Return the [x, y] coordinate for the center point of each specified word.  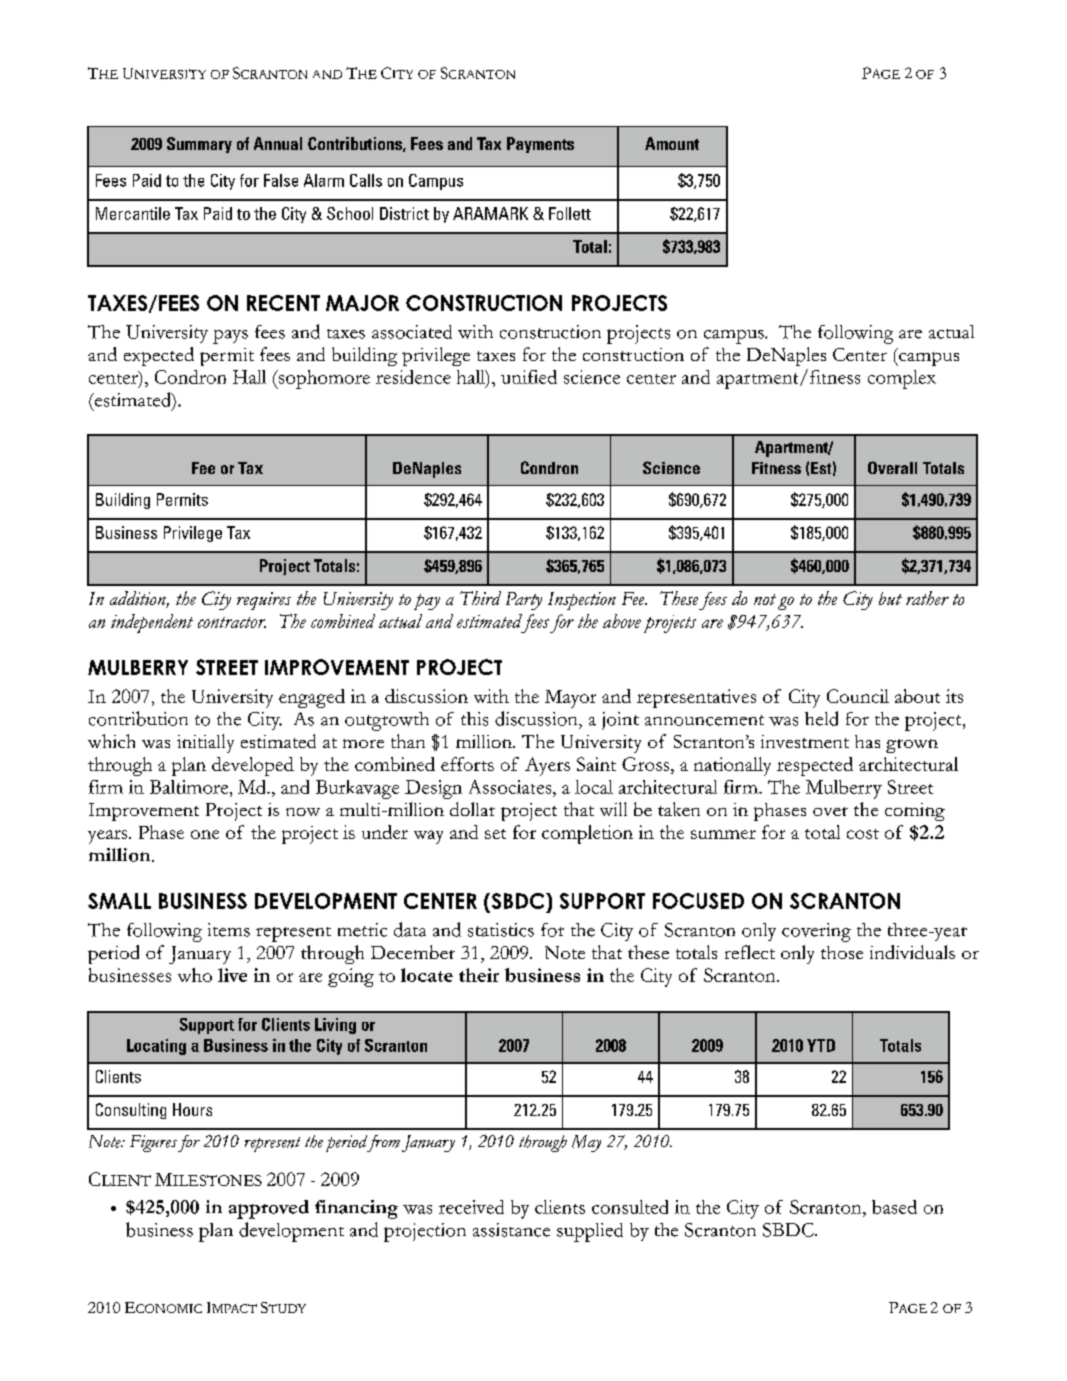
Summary [199, 145]
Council [858, 696]
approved [269, 1209]
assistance [511, 1230]
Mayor [570, 699]
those [842, 952]
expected [159, 356]
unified [529, 377]
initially [205, 743]
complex [902, 379]
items [229, 930]
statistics [501, 930]
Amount [672, 143]
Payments [540, 145]
